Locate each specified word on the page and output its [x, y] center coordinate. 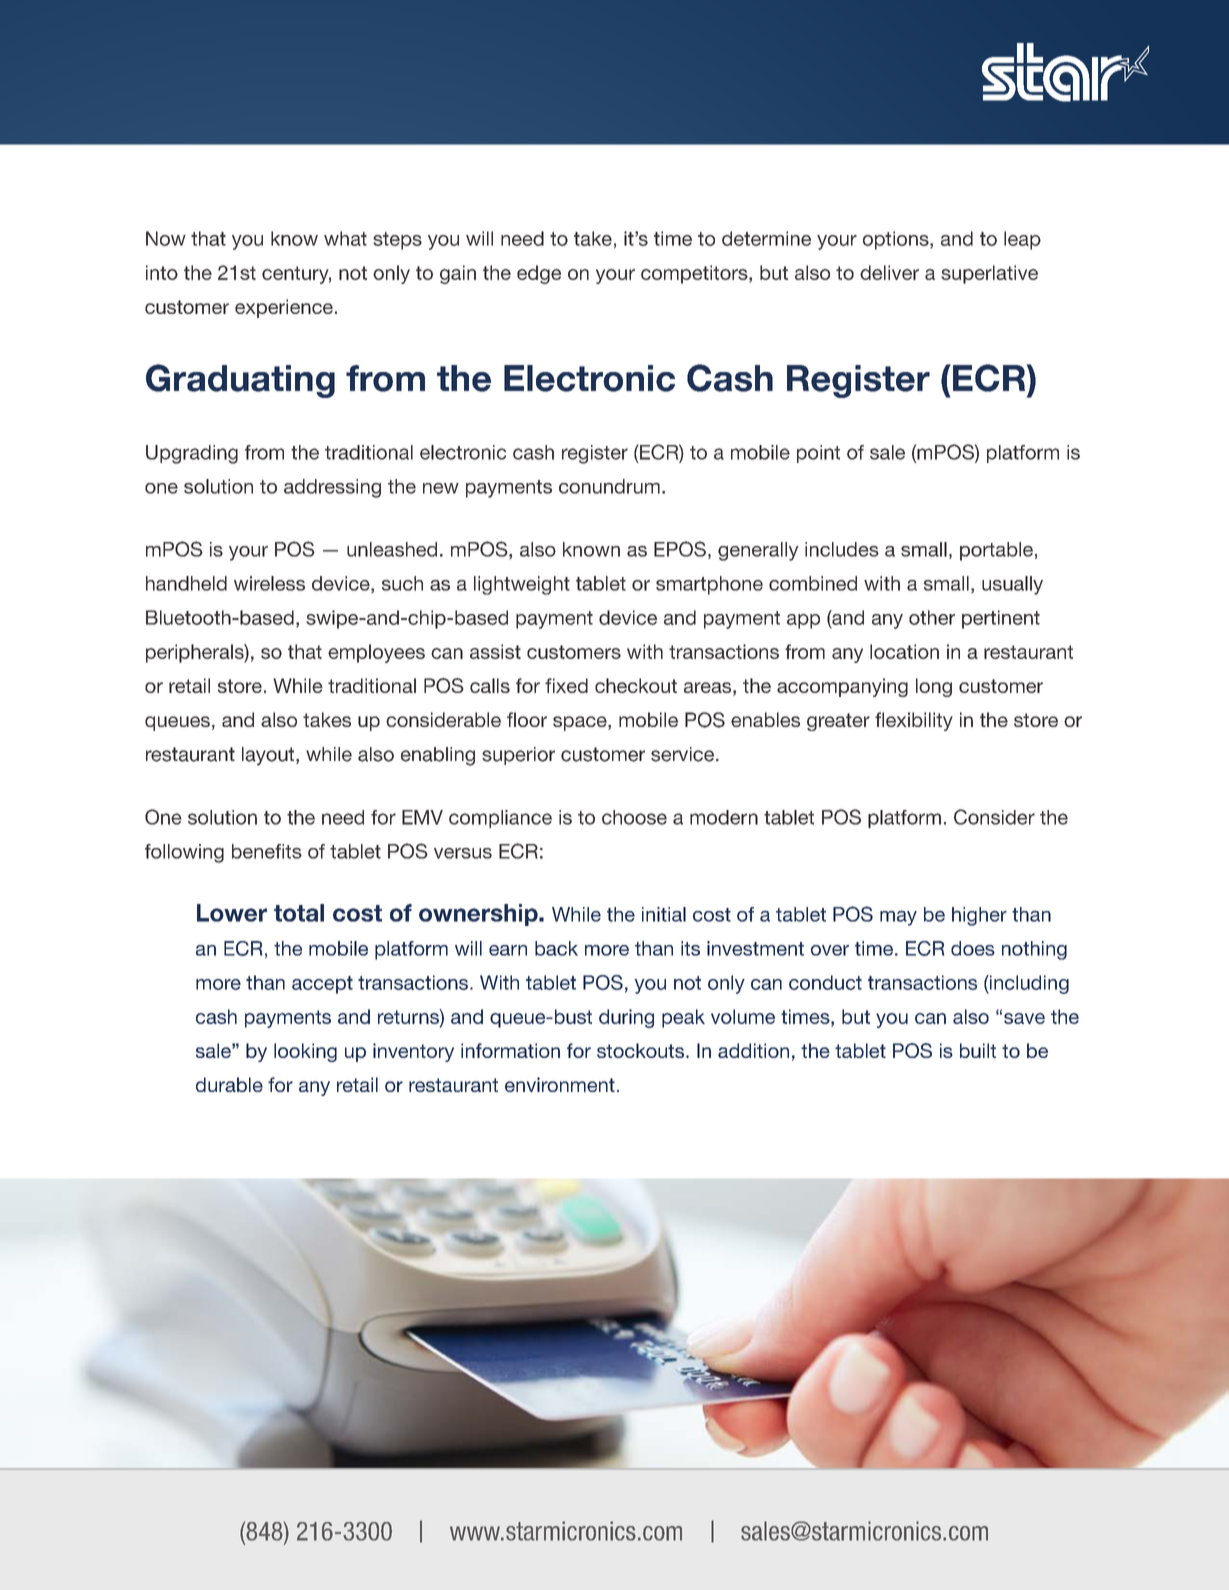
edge [539, 274]
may [898, 918]
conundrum [609, 486]
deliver [889, 272]
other [932, 617]
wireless [269, 583]
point [818, 454]
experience [284, 308]
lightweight [522, 585]
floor [527, 719]
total [299, 913]
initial [664, 914]
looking [305, 1052]
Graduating [240, 381]
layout [269, 756]
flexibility [914, 721]
